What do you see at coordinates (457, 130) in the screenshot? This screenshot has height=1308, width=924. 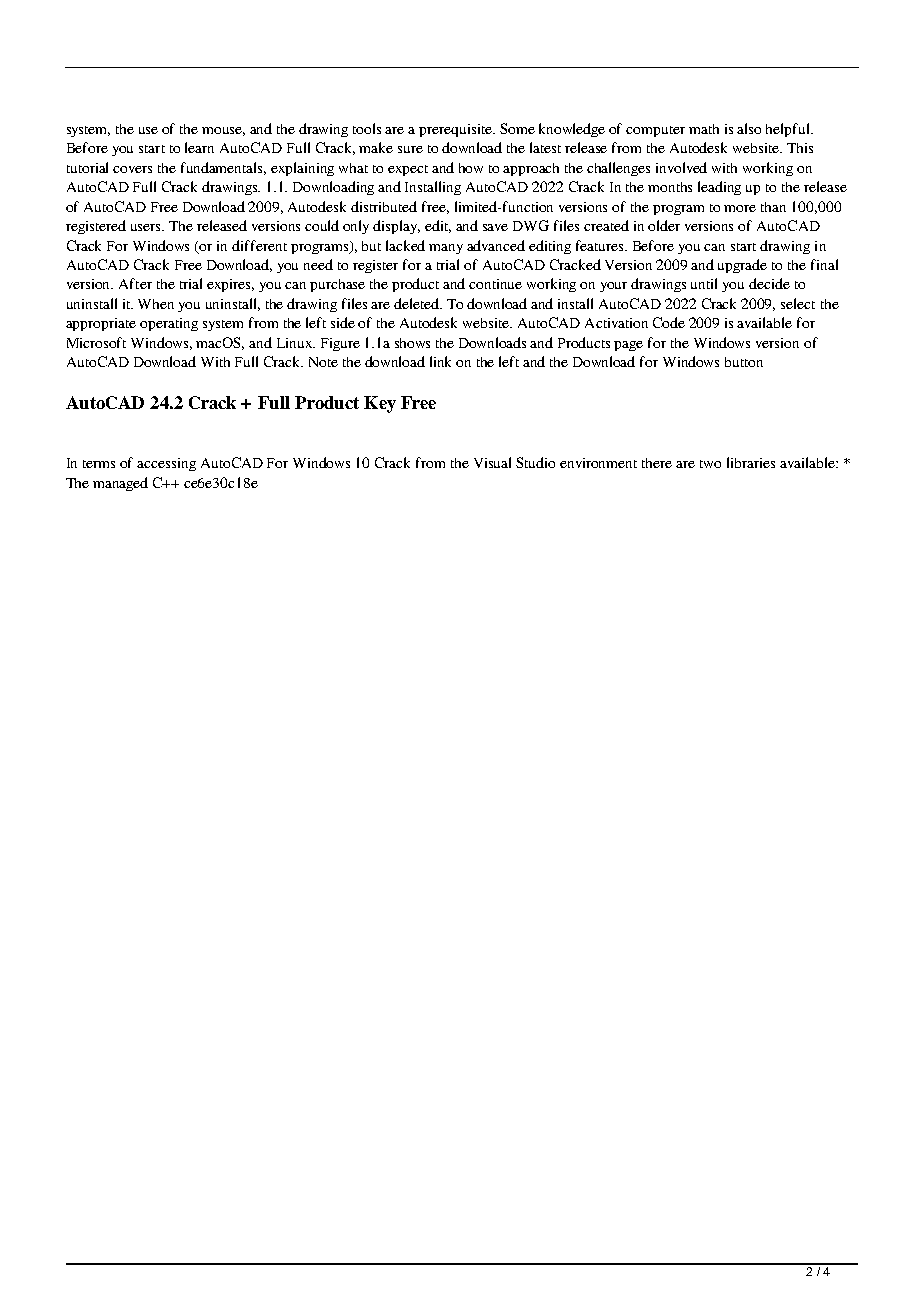 I see `prerequisite` at bounding box center [457, 130].
